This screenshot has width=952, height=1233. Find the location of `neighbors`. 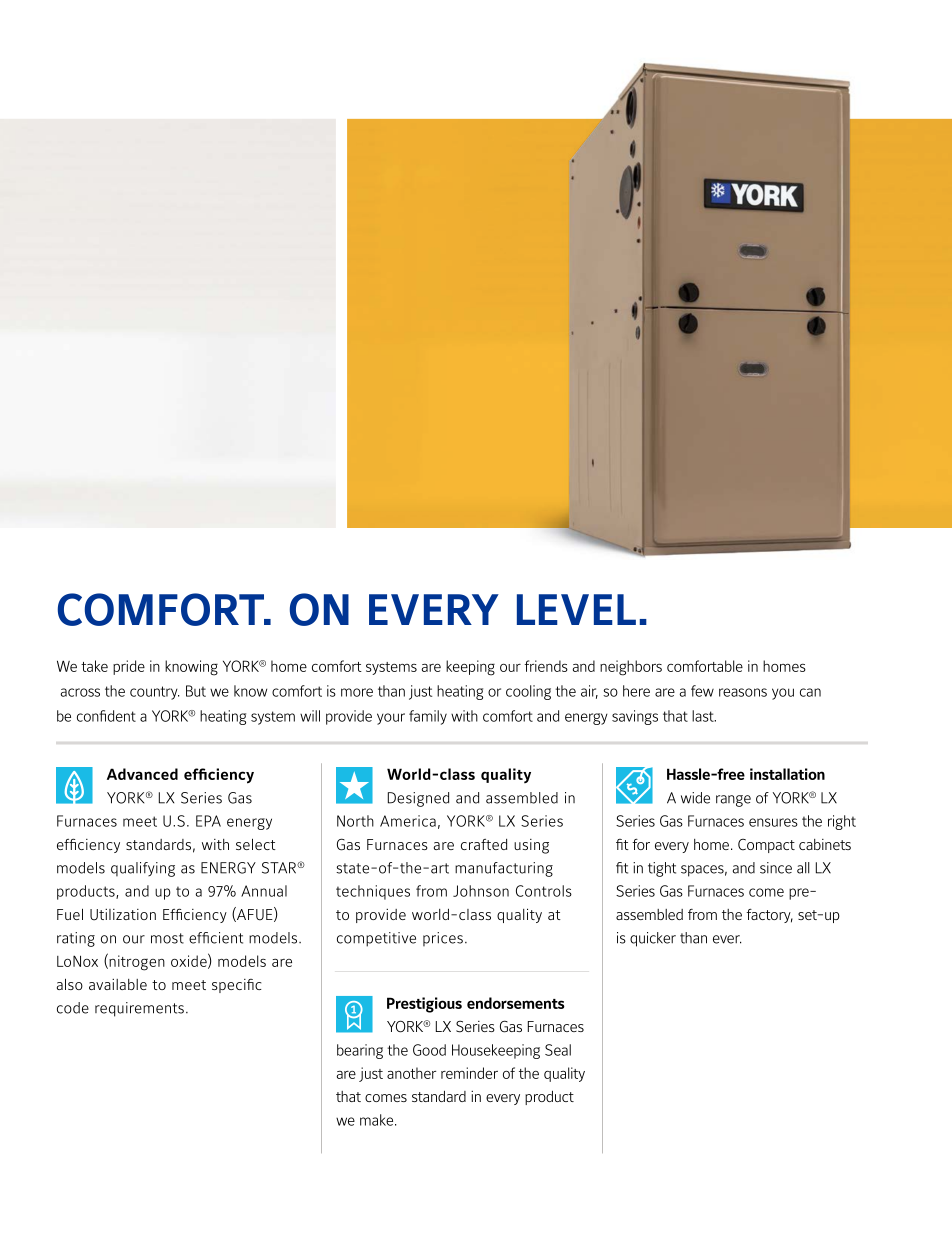

neighbors is located at coordinates (631, 668).
